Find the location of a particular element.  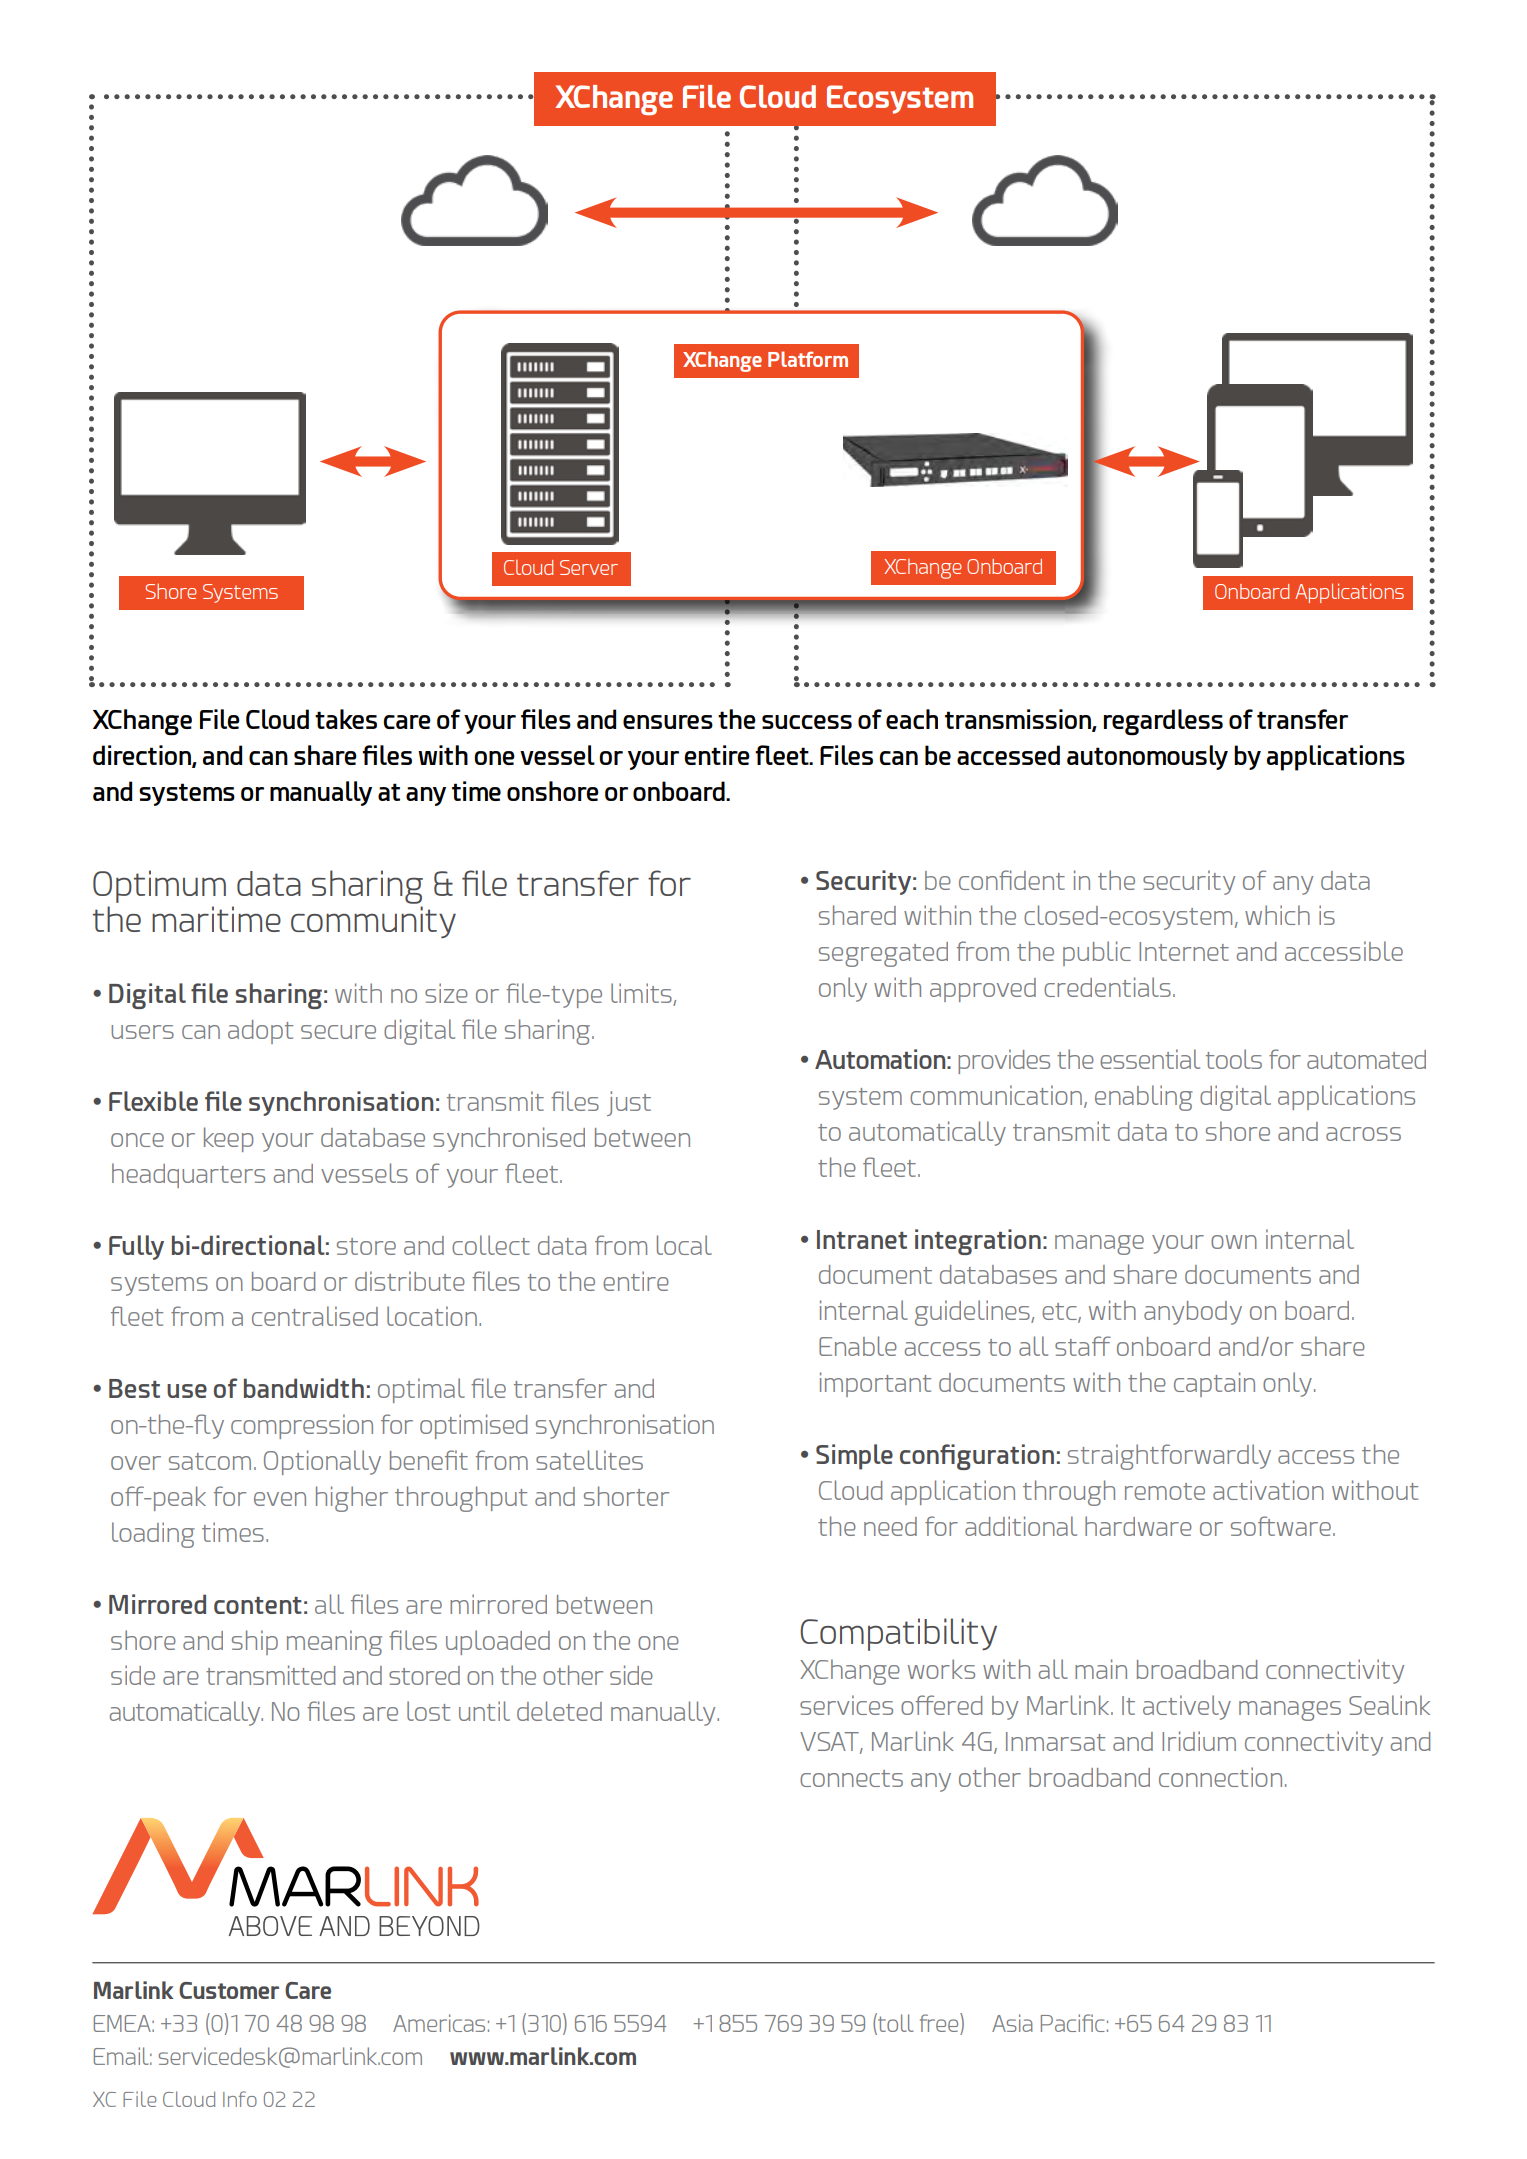

Optimum is located at coordinates (159, 886).
